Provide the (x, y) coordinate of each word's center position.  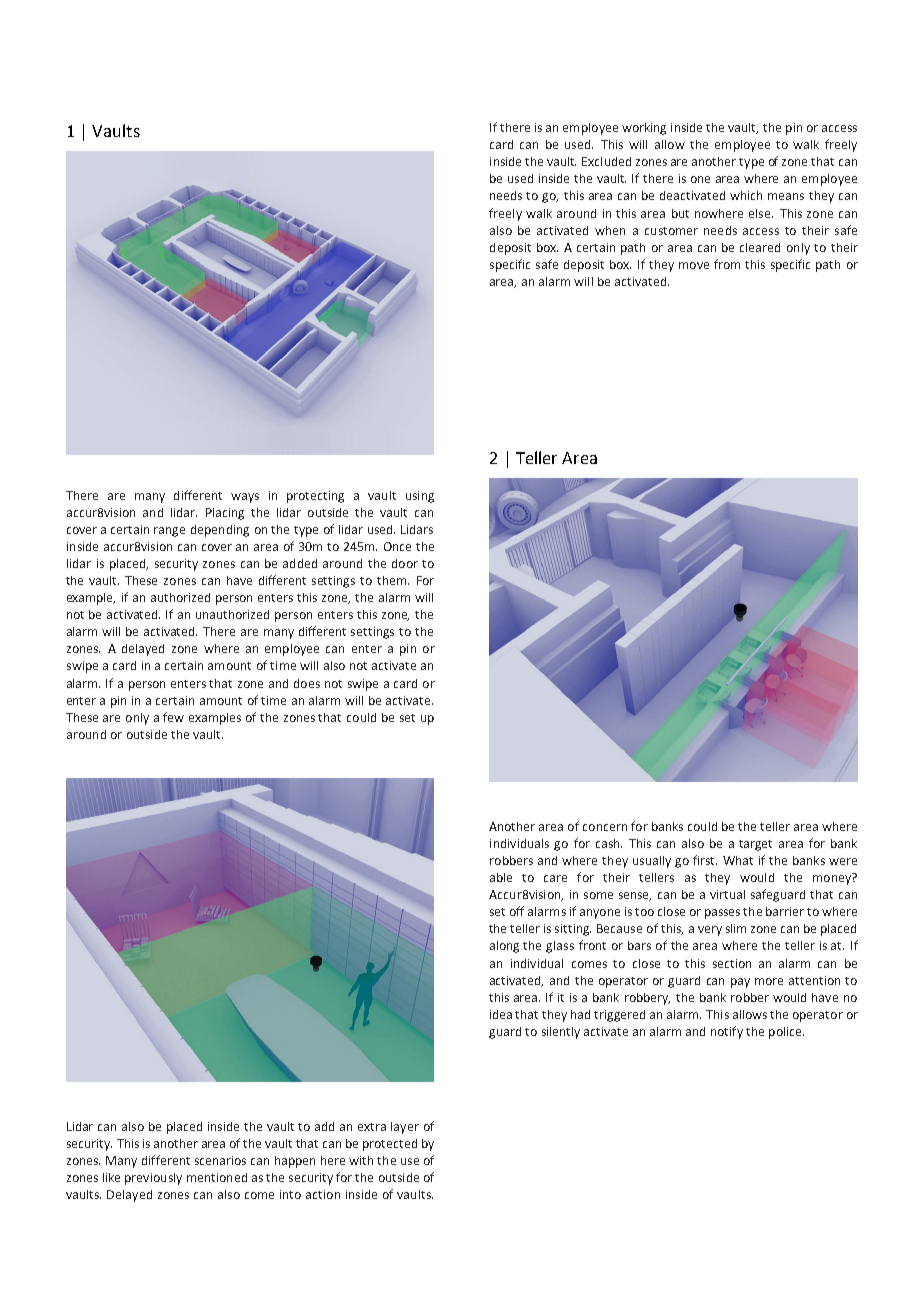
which (746, 195)
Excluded (606, 161)
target (755, 845)
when (610, 230)
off (517, 911)
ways (245, 498)
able (501, 877)
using (420, 497)
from (727, 264)
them (393, 580)
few (173, 717)
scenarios (220, 1160)
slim (736, 928)
